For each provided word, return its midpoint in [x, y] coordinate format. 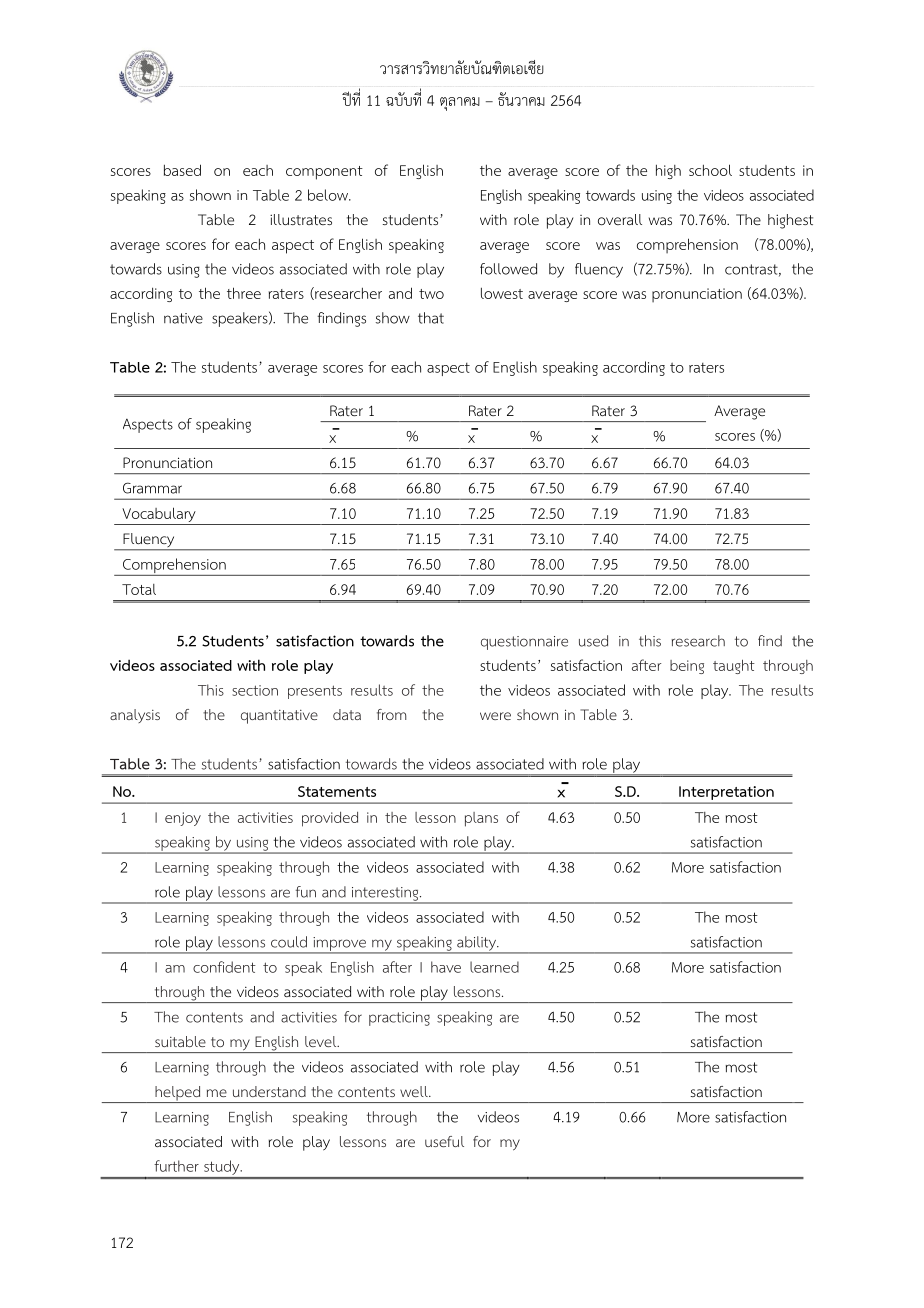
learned [494, 967]
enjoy [183, 819]
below [329, 195]
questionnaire [524, 643]
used [593, 641]
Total [139, 589]
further [176, 1166]
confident [224, 967]
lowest [502, 293]
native [183, 318]
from [392, 714]
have [446, 967]
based [182, 170]
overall [620, 220]
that [431, 318]
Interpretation [726, 793]
